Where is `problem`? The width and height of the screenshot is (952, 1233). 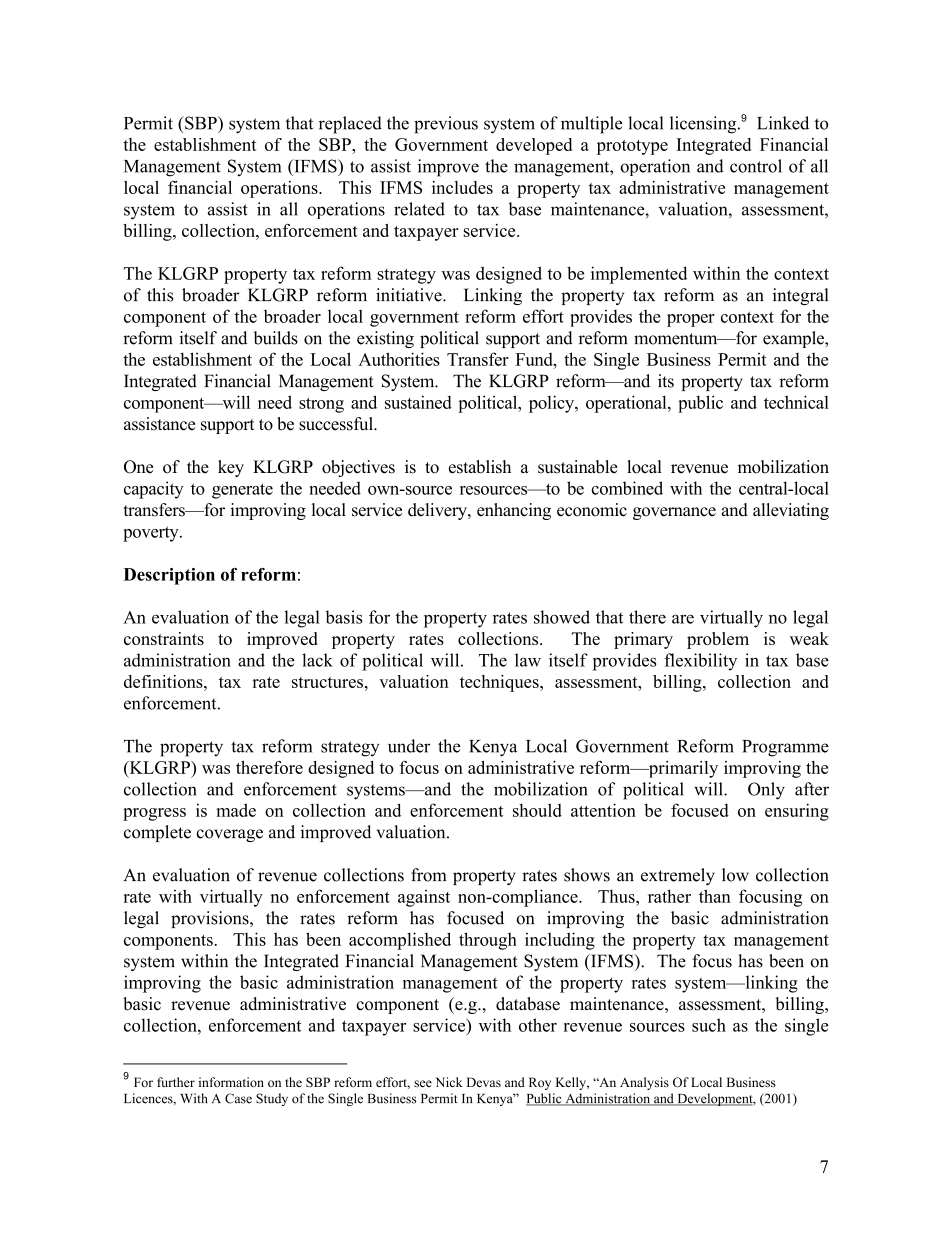 problem is located at coordinates (718, 640).
